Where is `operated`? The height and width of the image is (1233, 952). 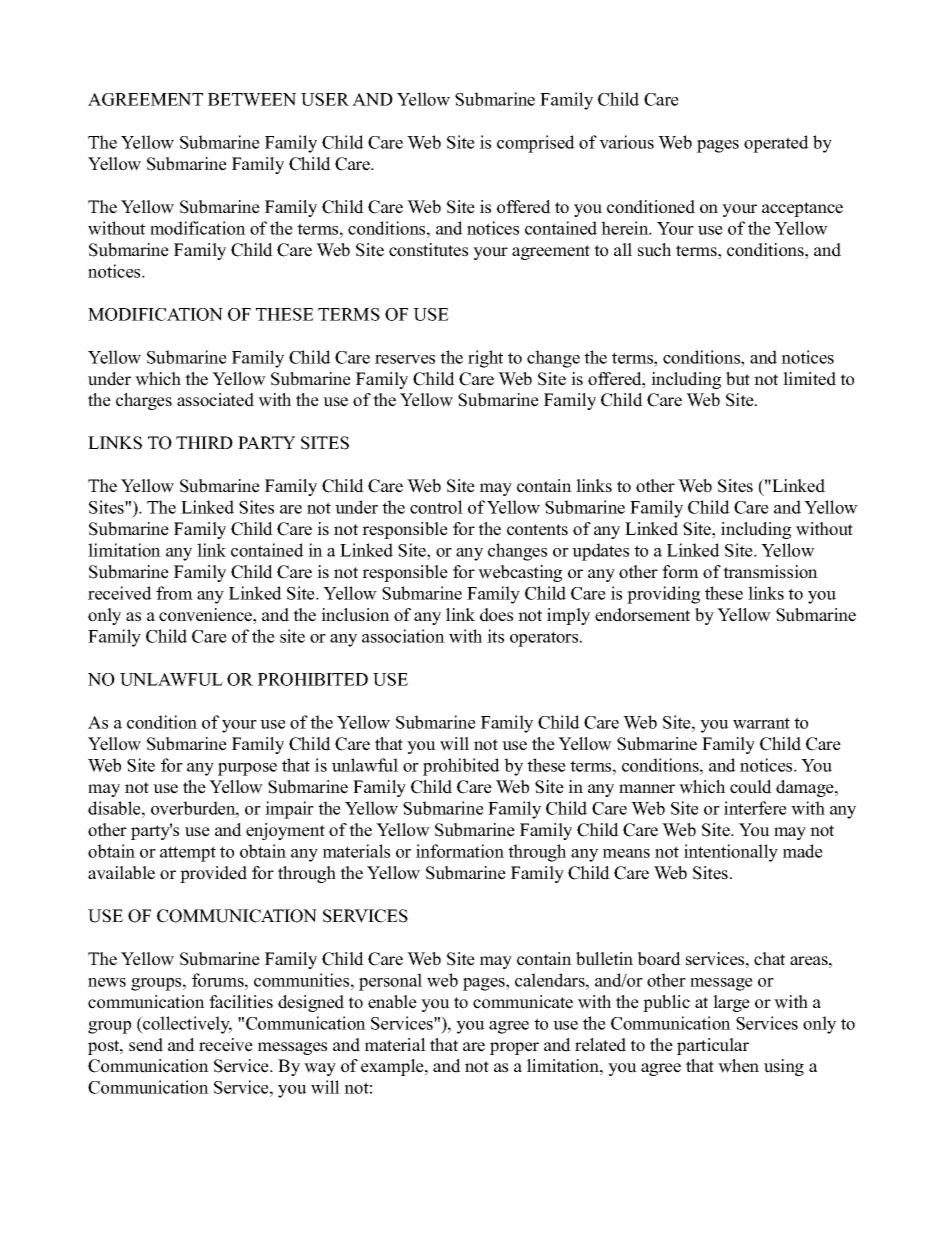
operated is located at coordinates (776, 144).
